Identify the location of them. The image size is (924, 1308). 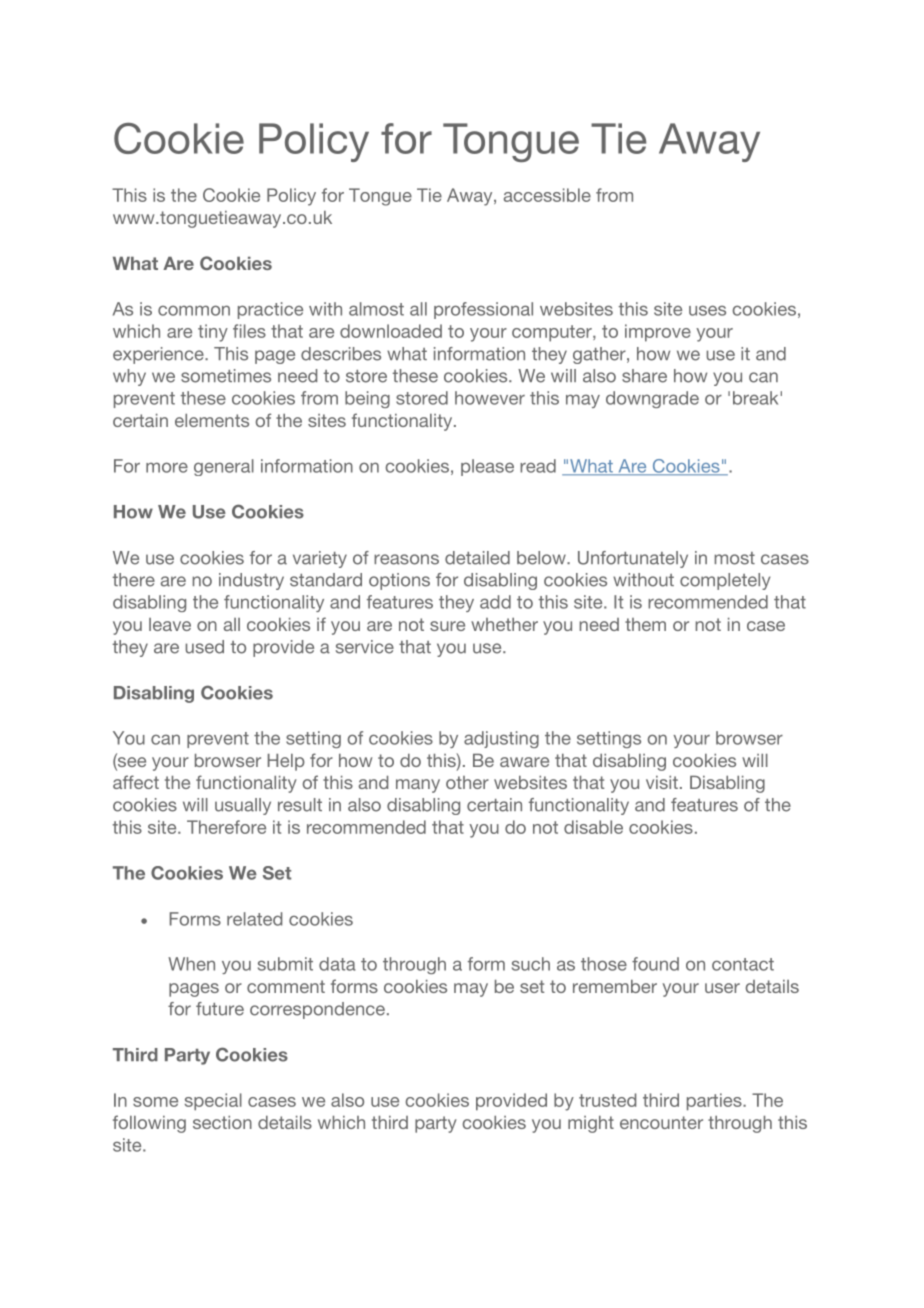
(645, 624).
